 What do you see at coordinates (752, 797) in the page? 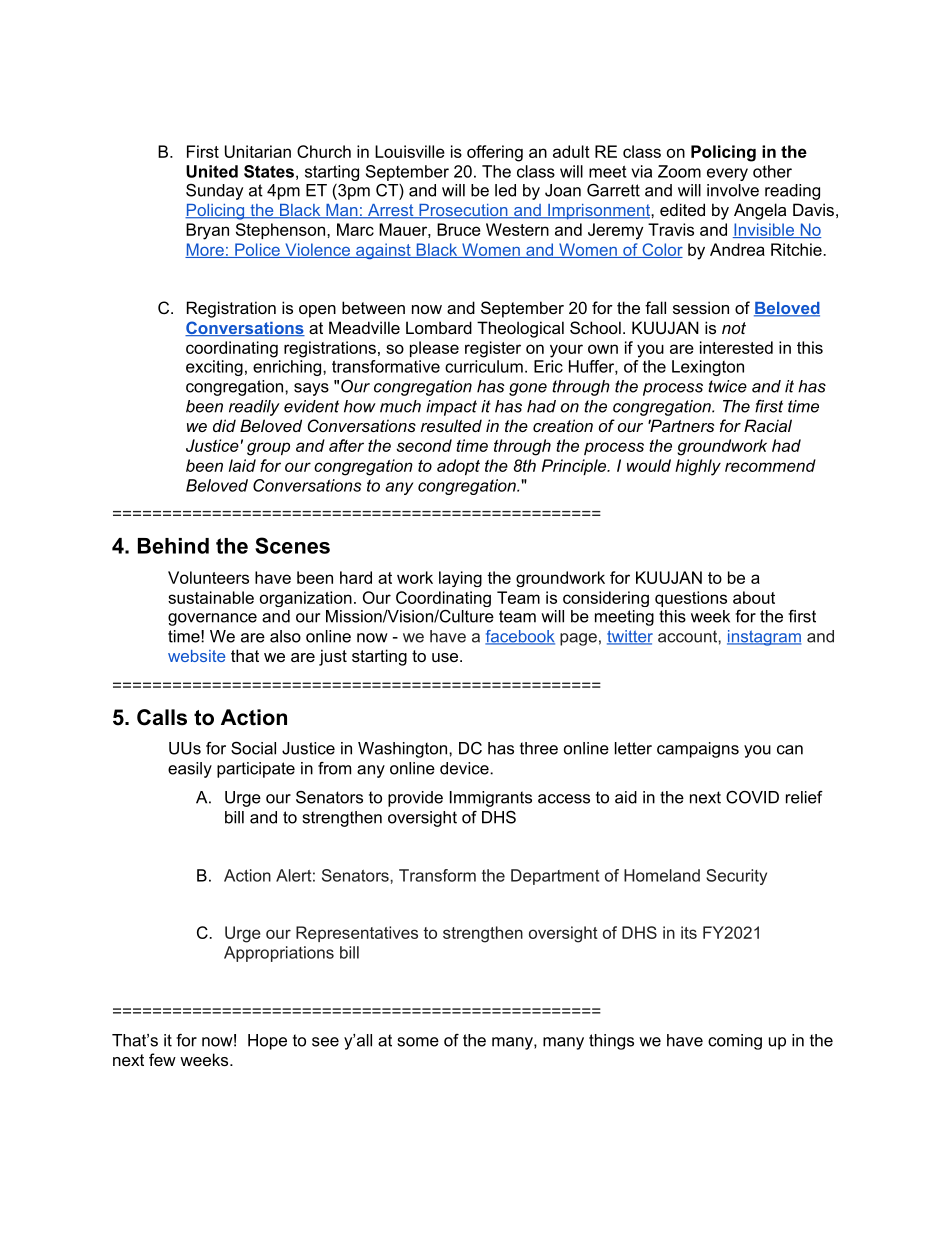
I see `COVID` at bounding box center [752, 797].
